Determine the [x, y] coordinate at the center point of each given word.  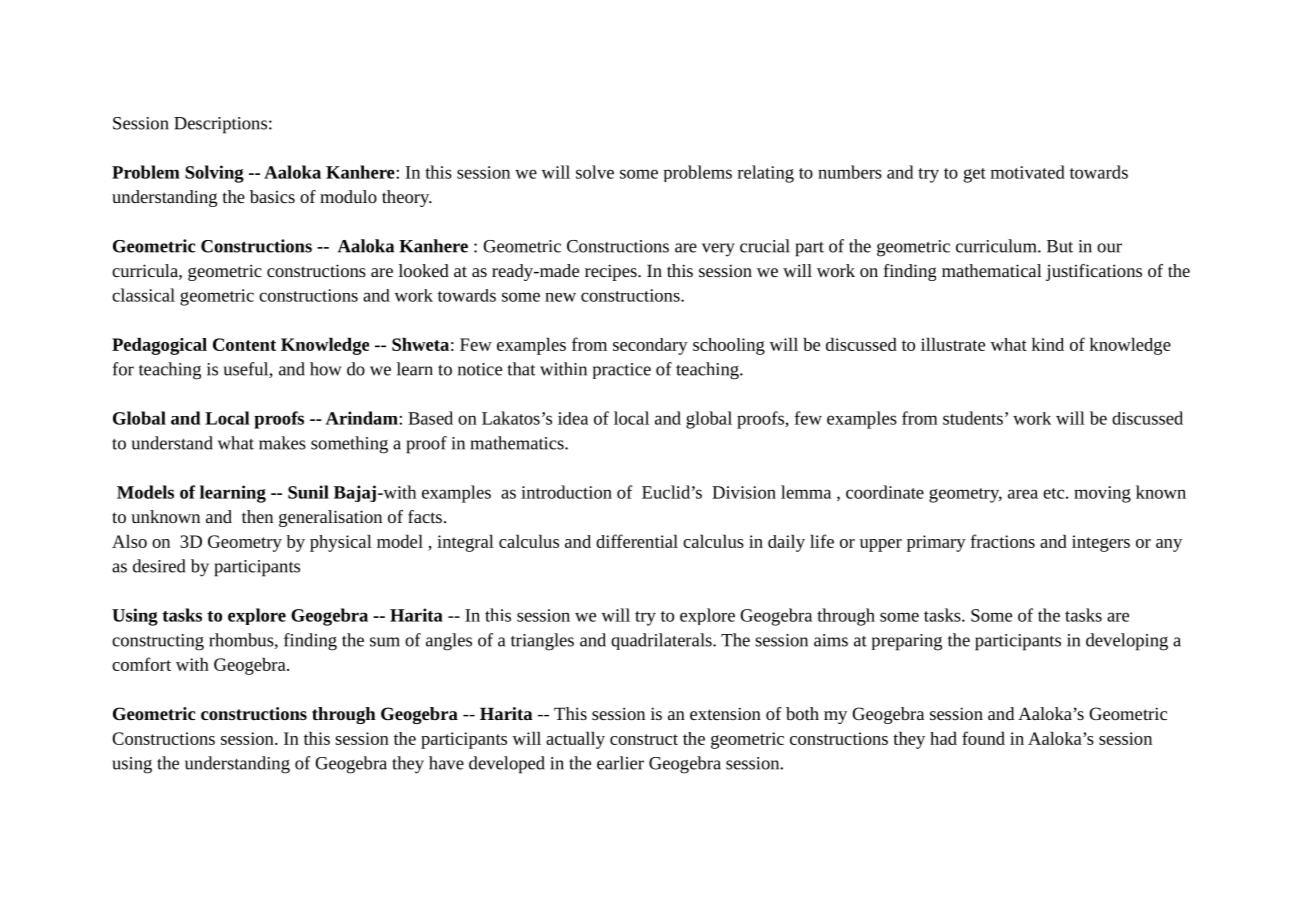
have [446, 763]
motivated [1028, 172]
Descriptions [220, 125]
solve [595, 172]
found [983, 738]
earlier [620, 763]
